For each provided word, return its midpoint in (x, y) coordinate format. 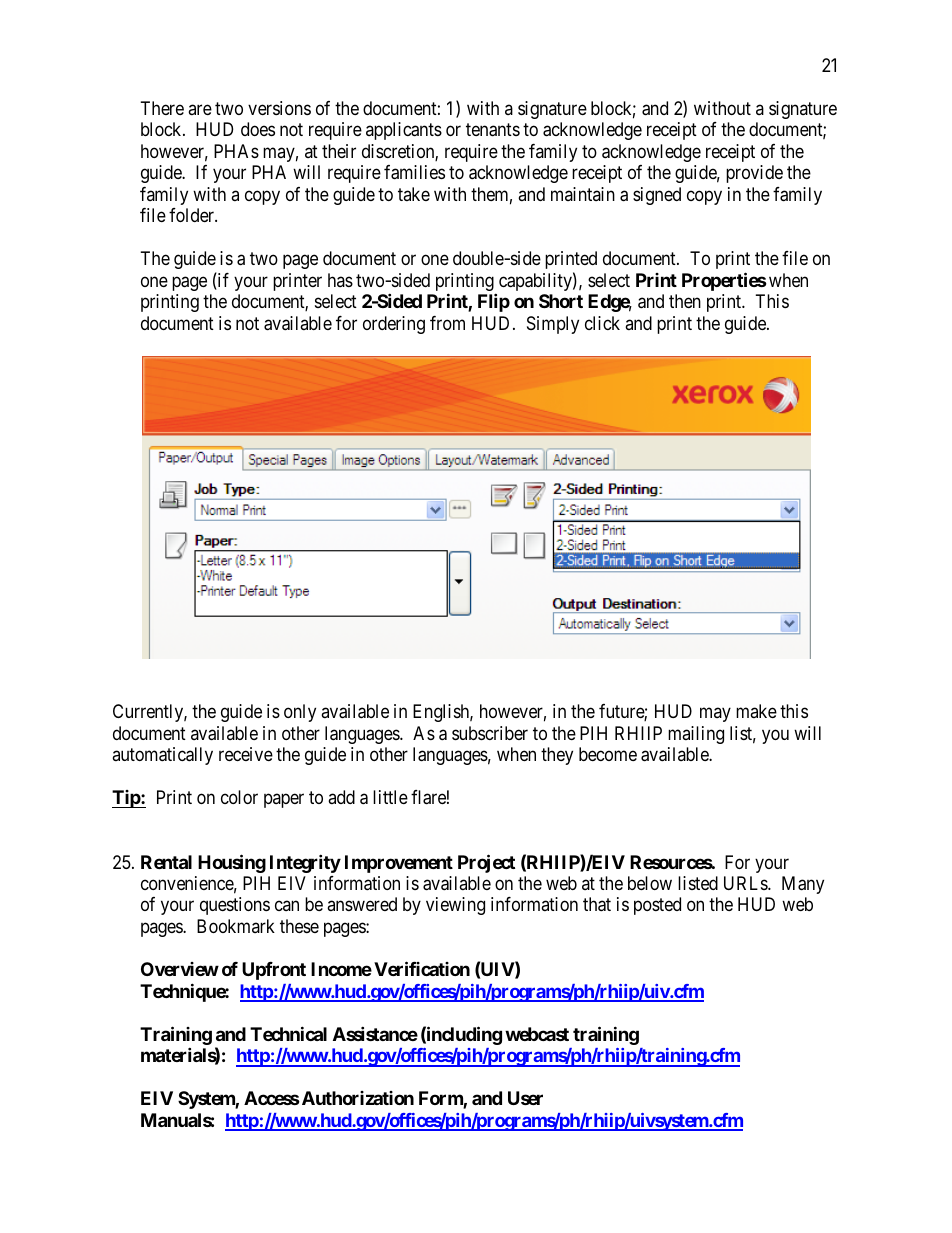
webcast (537, 1034)
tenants (493, 130)
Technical (288, 1033)
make (756, 711)
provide (754, 174)
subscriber (490, 733)
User (525, 1098)
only (300, 713)
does (258, 129)
